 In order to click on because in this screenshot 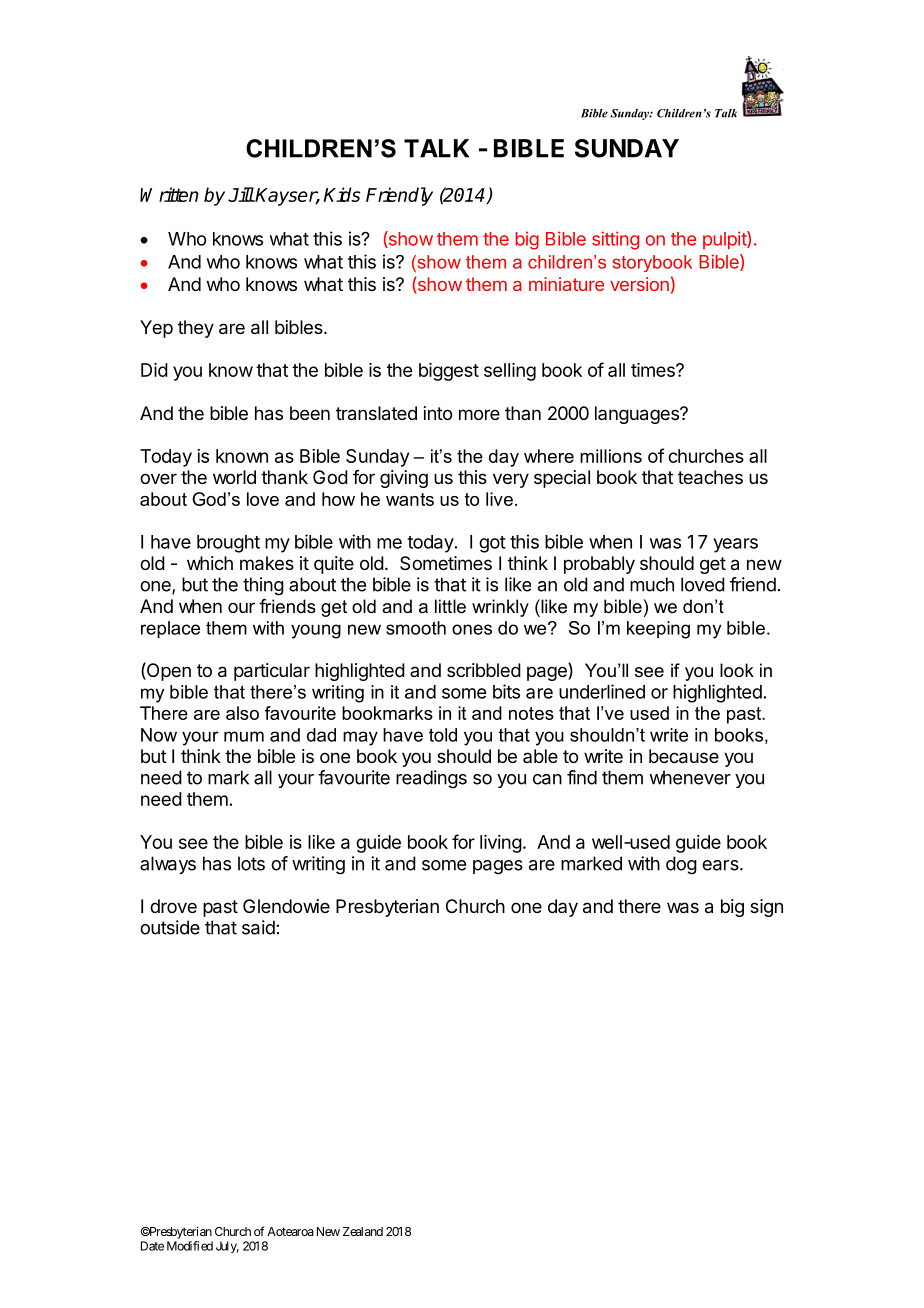, I will do `click(684, 756)`.
